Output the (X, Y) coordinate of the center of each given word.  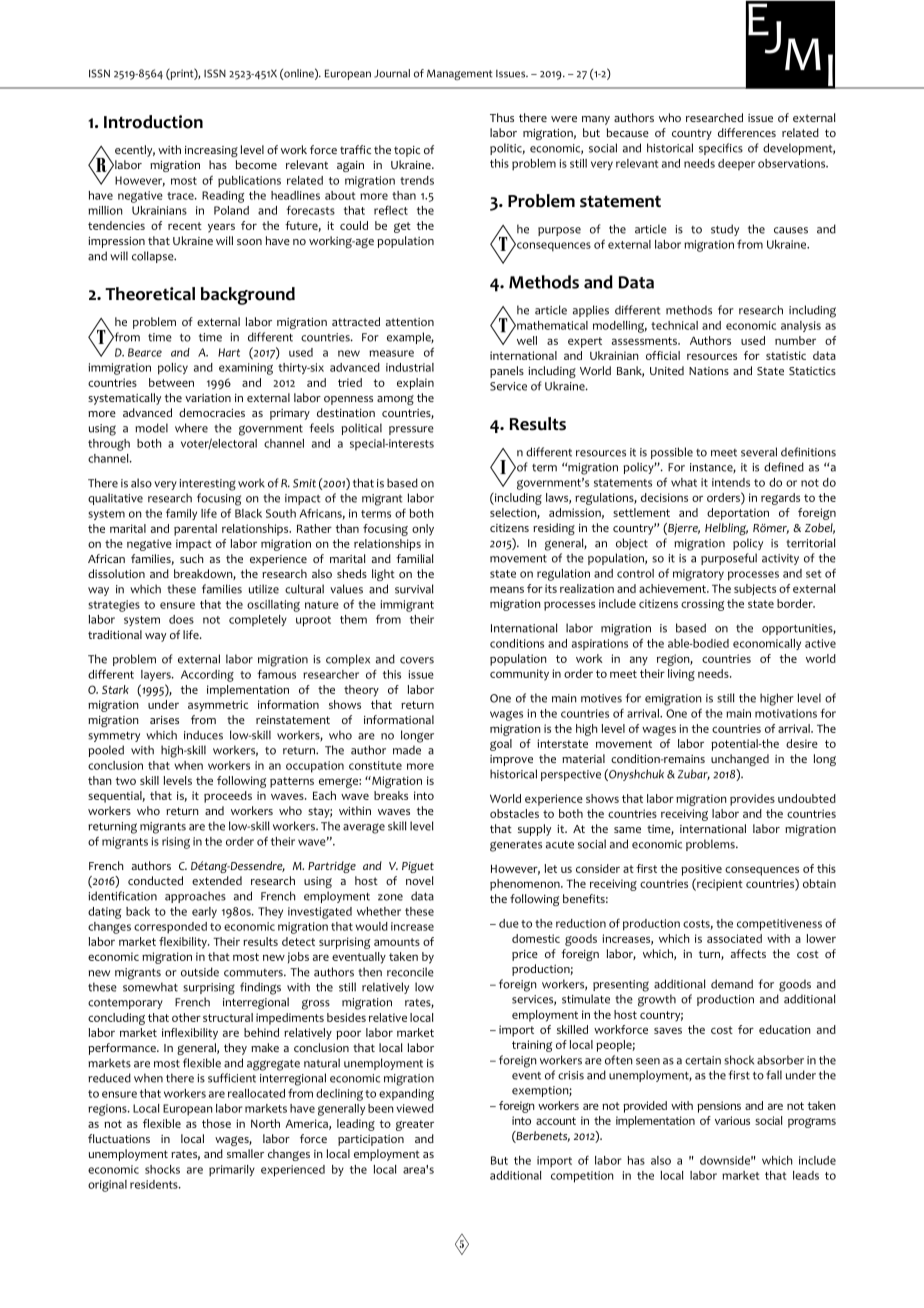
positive (701, 870)
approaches (195, 897)
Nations (709, 371)
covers (417, 660)
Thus (502, 117)
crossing (703, 605)
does (181, 619)
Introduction (153, 122)
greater (415, 1125)
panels (507, 372)
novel (420, 880)
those (216, 1123)
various (732, 1120)
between (171, 382)
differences (747, 132)
